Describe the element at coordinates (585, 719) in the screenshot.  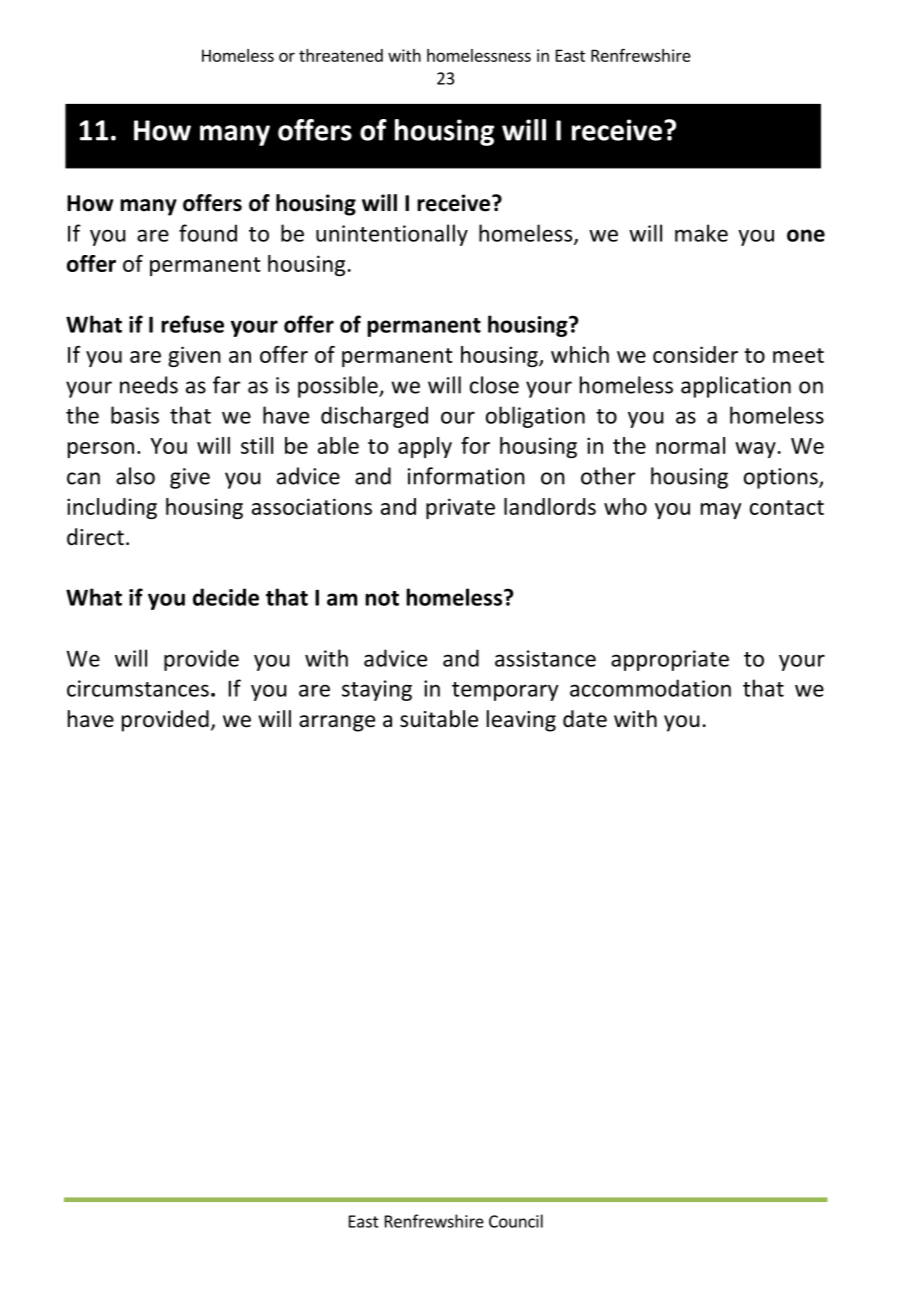
I see `date` at that location.
